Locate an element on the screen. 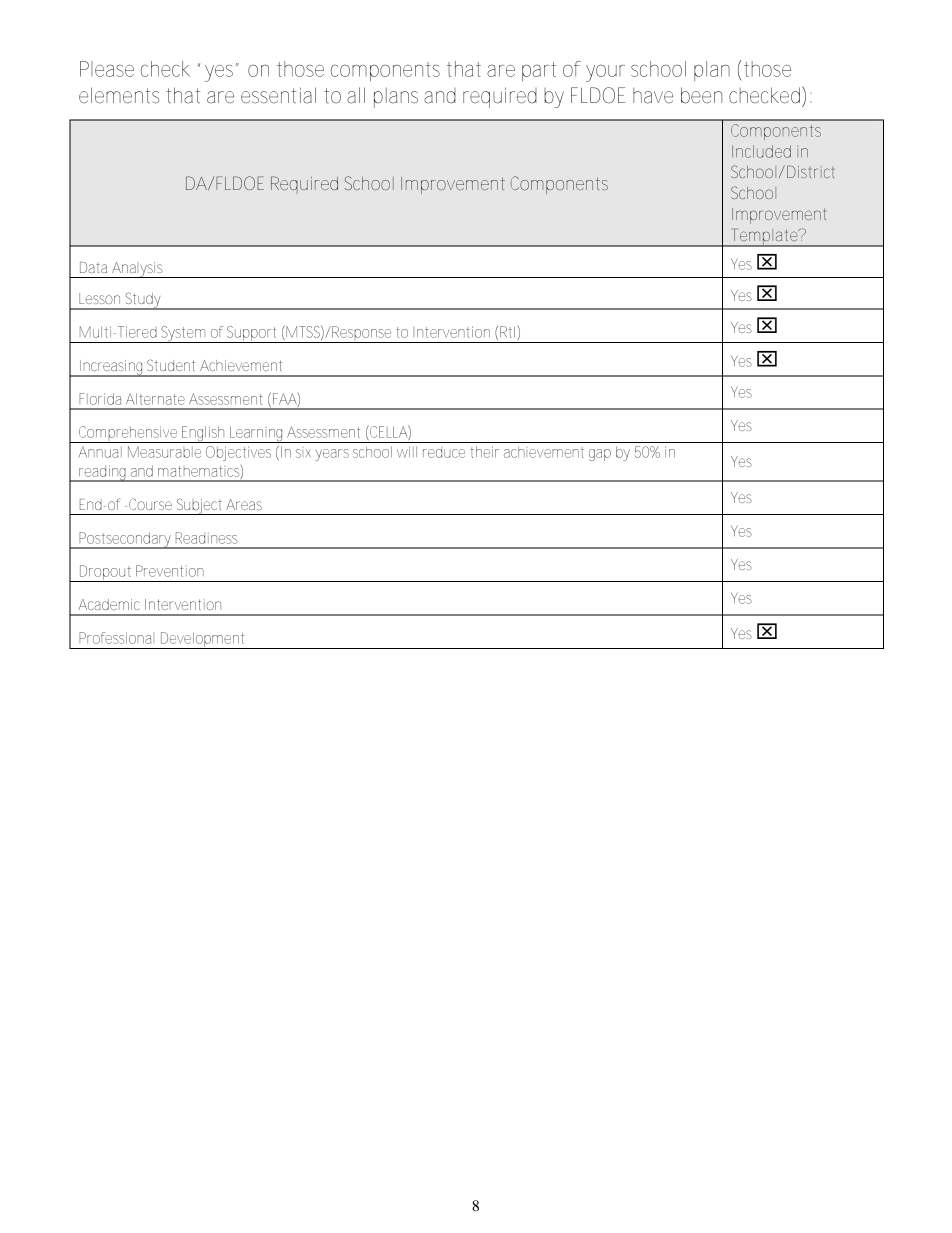 The image size is (952, 1233). gap is located at coordinates (600, 455).
